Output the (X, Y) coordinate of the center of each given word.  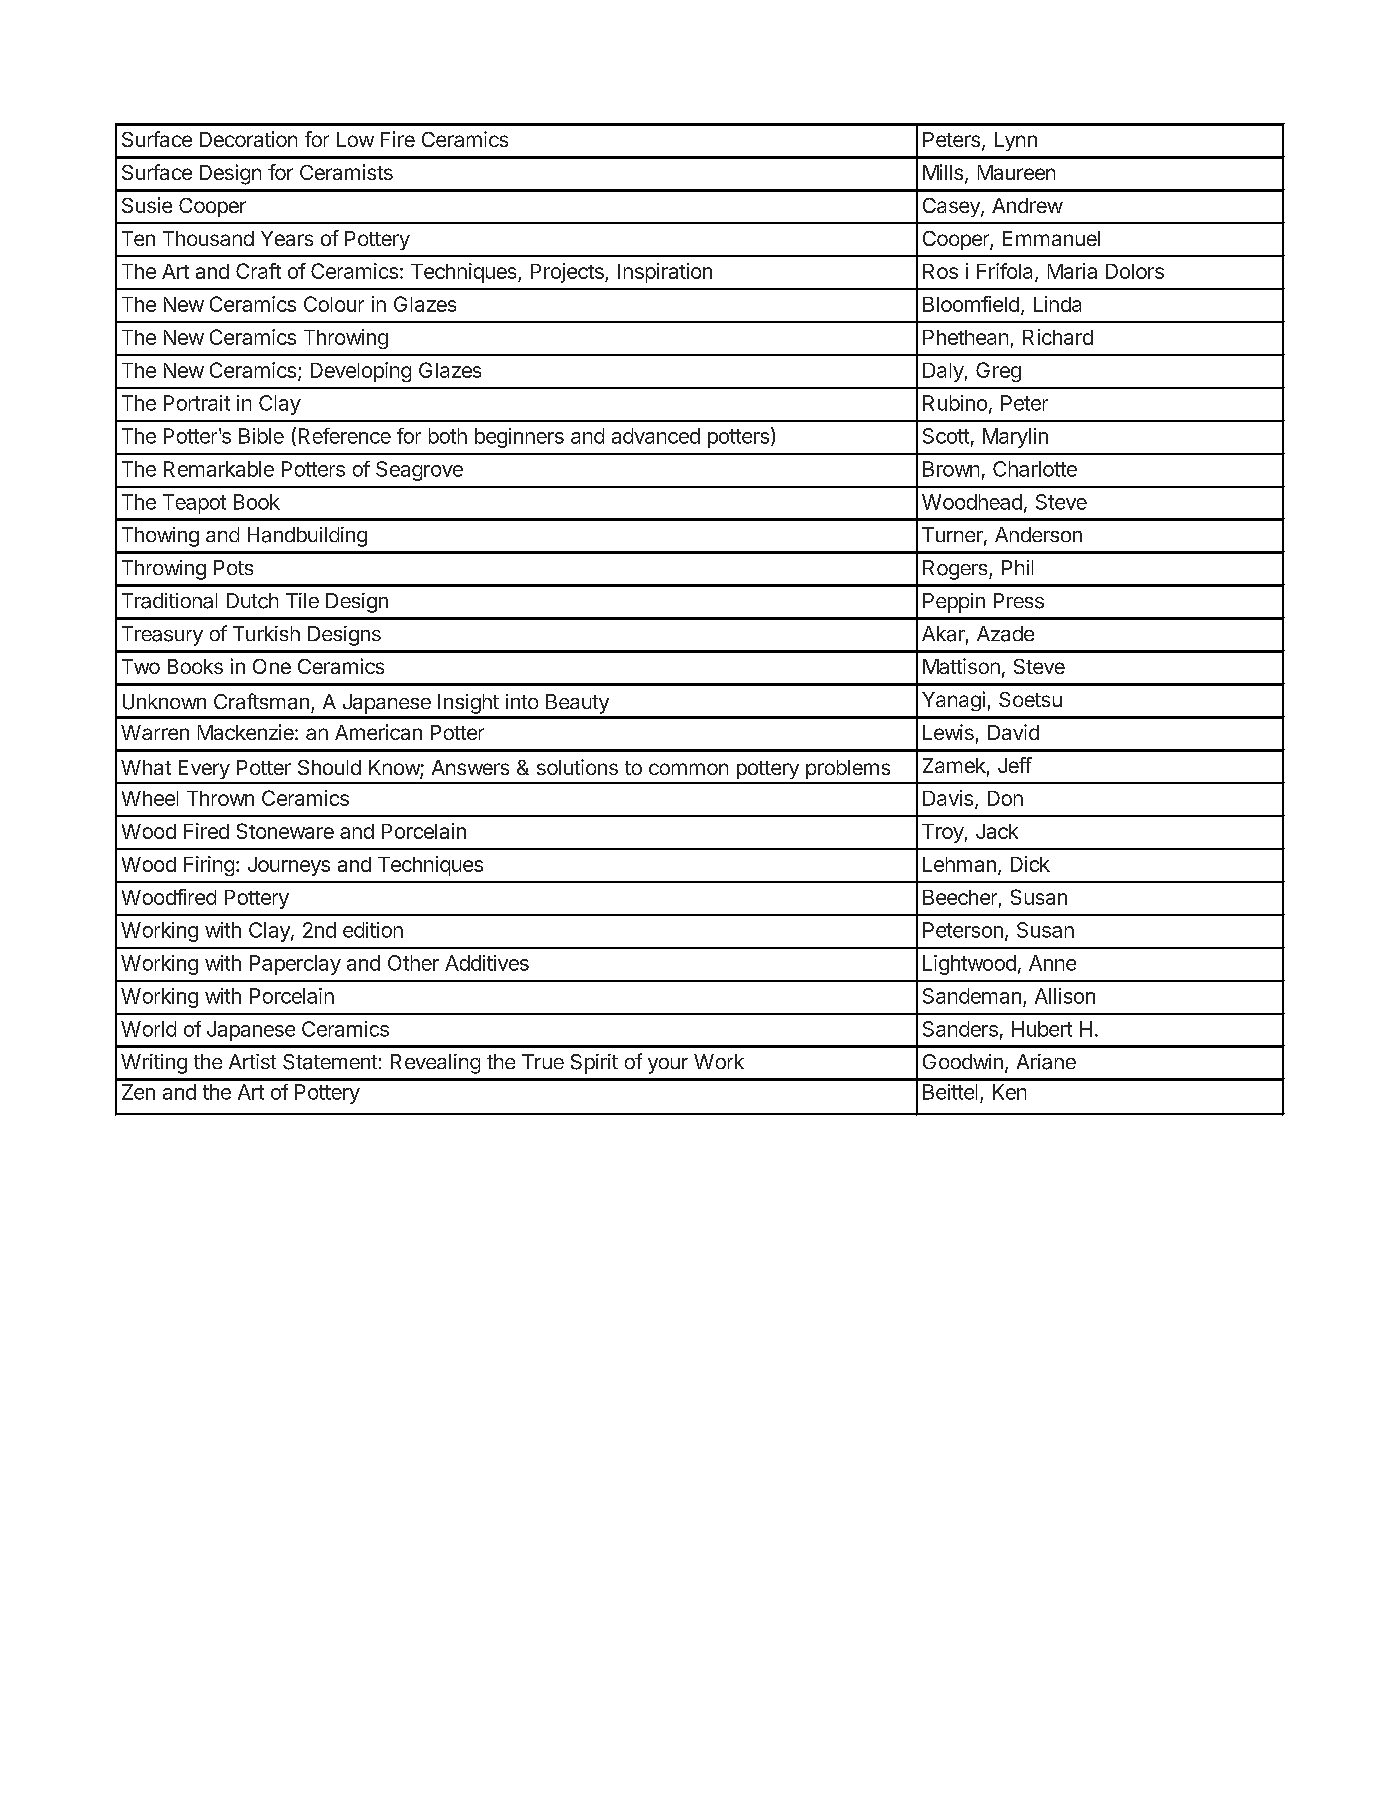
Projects (568, 273)
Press (1019, 601)
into (522, 701)
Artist (252, 1061)
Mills (943, 172)
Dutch (252, 601)
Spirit (594, 1064)
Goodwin (963, 1061)
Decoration (248, 139)
